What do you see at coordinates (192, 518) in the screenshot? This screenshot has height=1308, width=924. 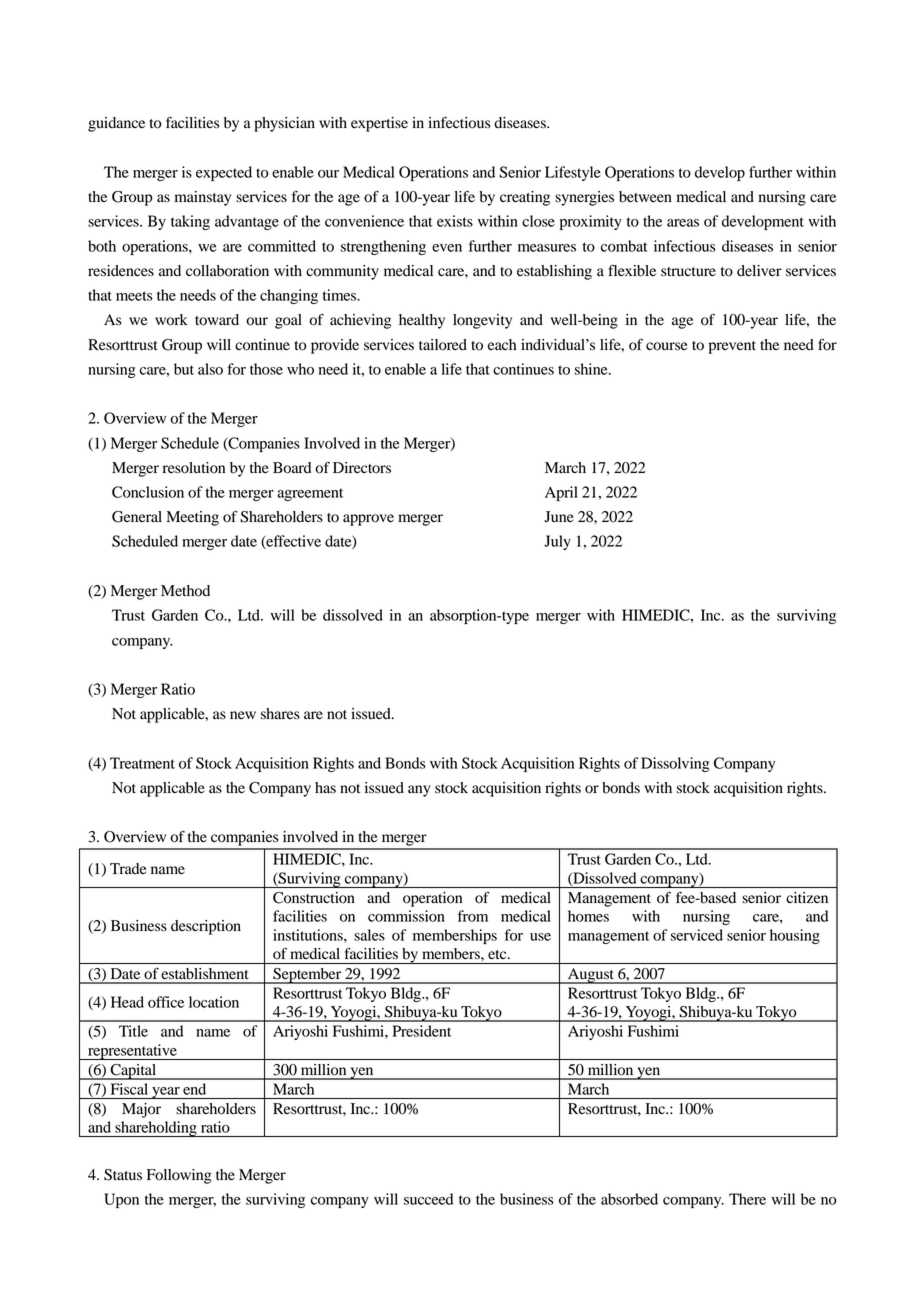 I see `Meeting` at bounding box center [192, 518].
